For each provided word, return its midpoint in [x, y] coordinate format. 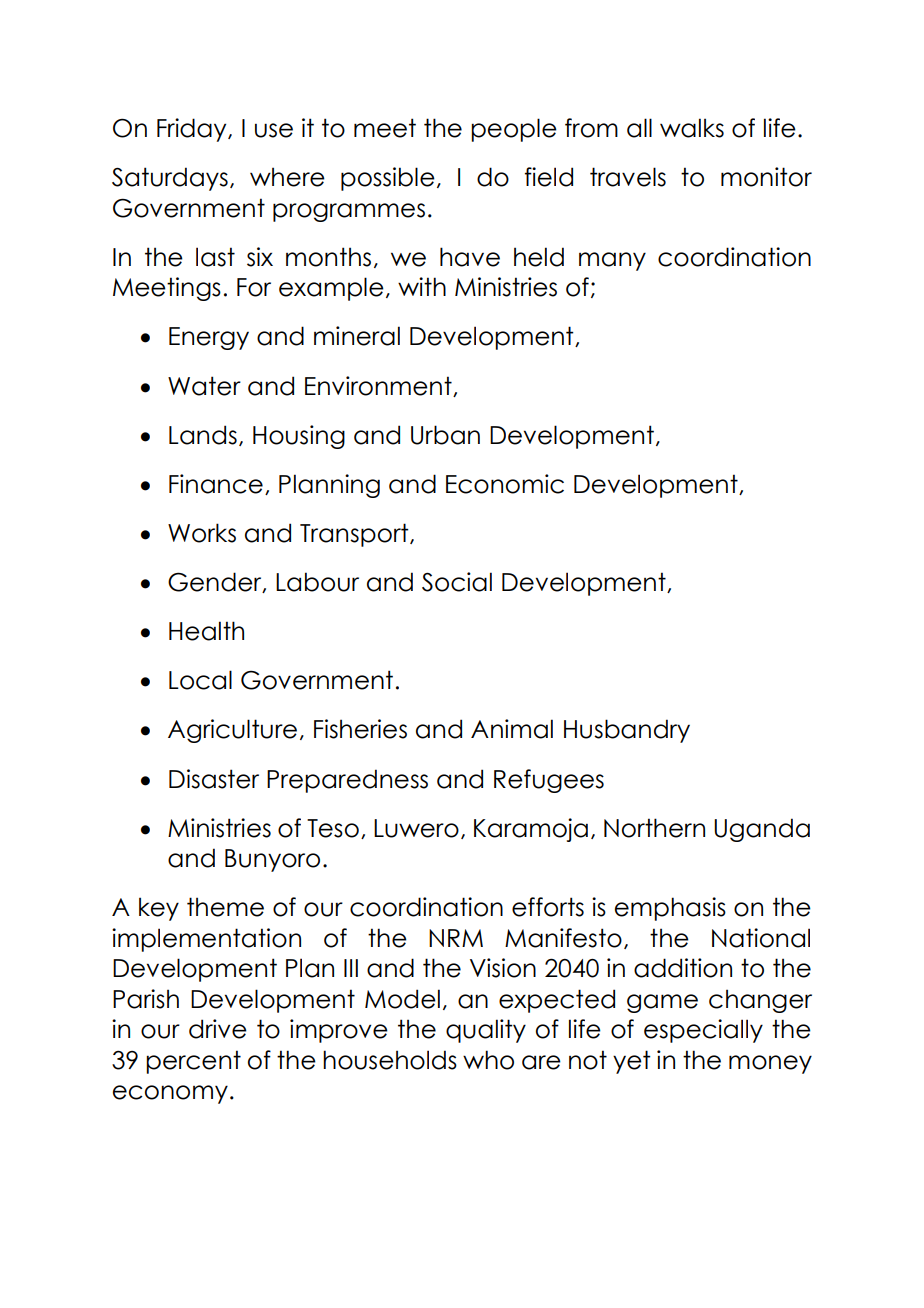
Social [457, 582]
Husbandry [627, 731]
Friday [193, 130]
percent [193, 1062]
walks [692, 128]
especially [703, 1031]
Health [206, 631]
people [514, 130]
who [488, 1060]
